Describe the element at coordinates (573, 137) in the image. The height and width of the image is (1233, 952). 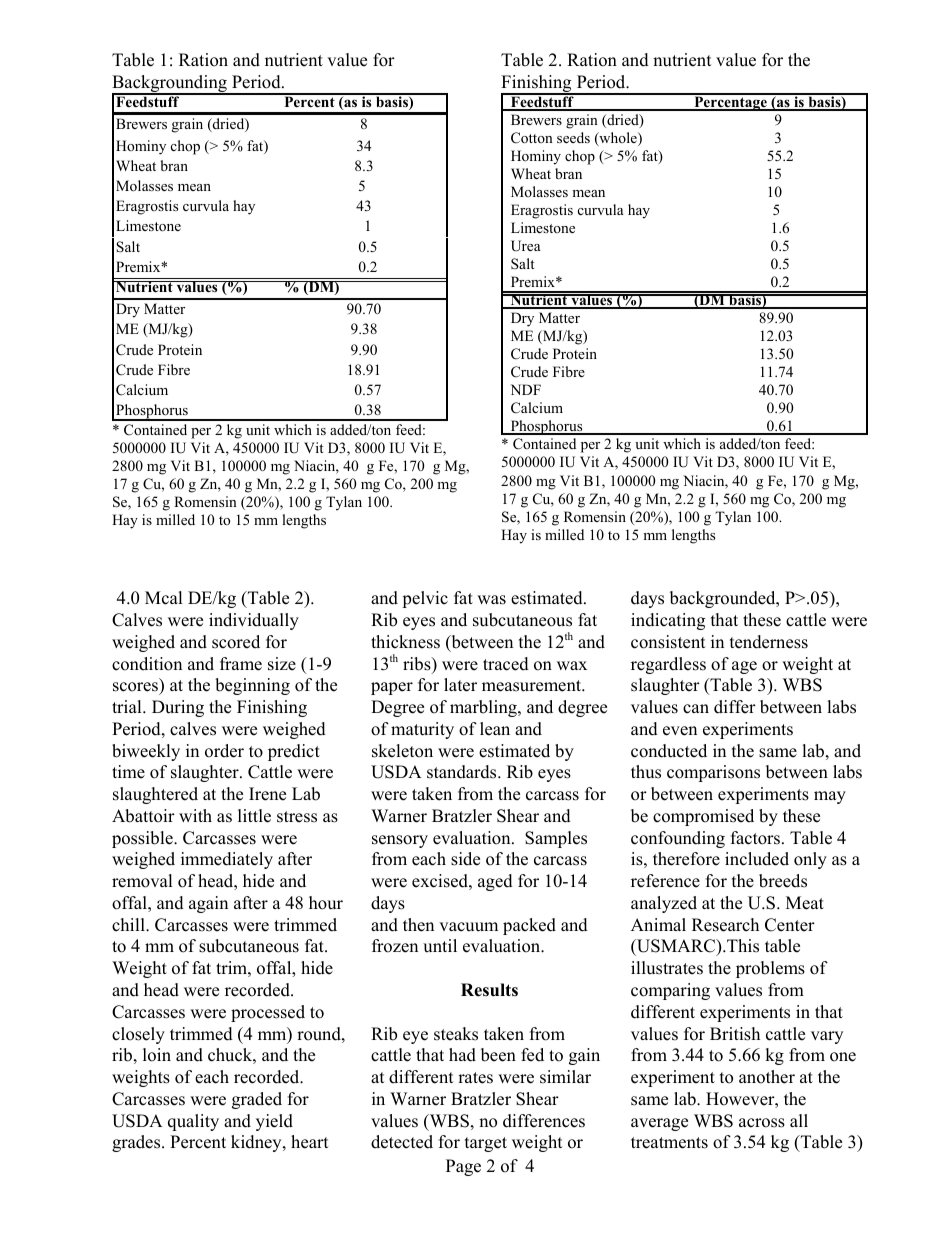
I see `seeds` at that location.
